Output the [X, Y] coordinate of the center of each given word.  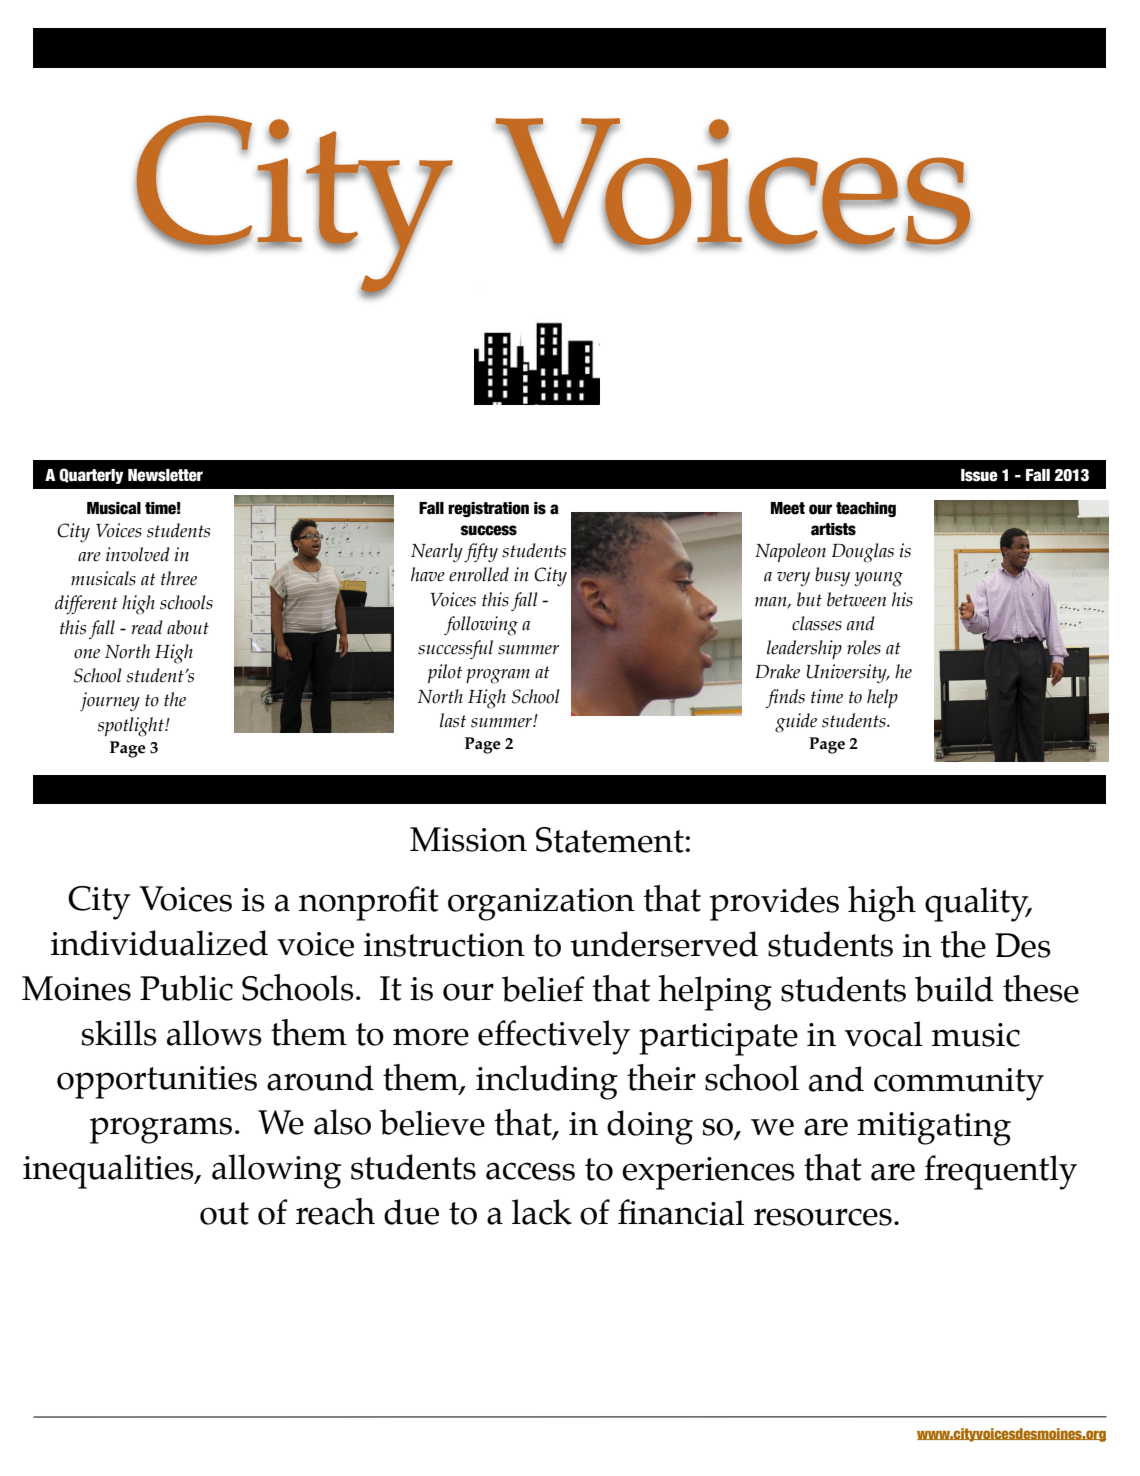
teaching [866, 509]
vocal [884, 1034]
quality [978, 904]
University [848, 673]
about [188, 627]
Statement [610, 840]
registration [488, 509]
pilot [445, 673]
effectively [554, 1037]
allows [214, 1033]
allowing [276, 1171]
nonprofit [369, 903]
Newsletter [165, 475]
